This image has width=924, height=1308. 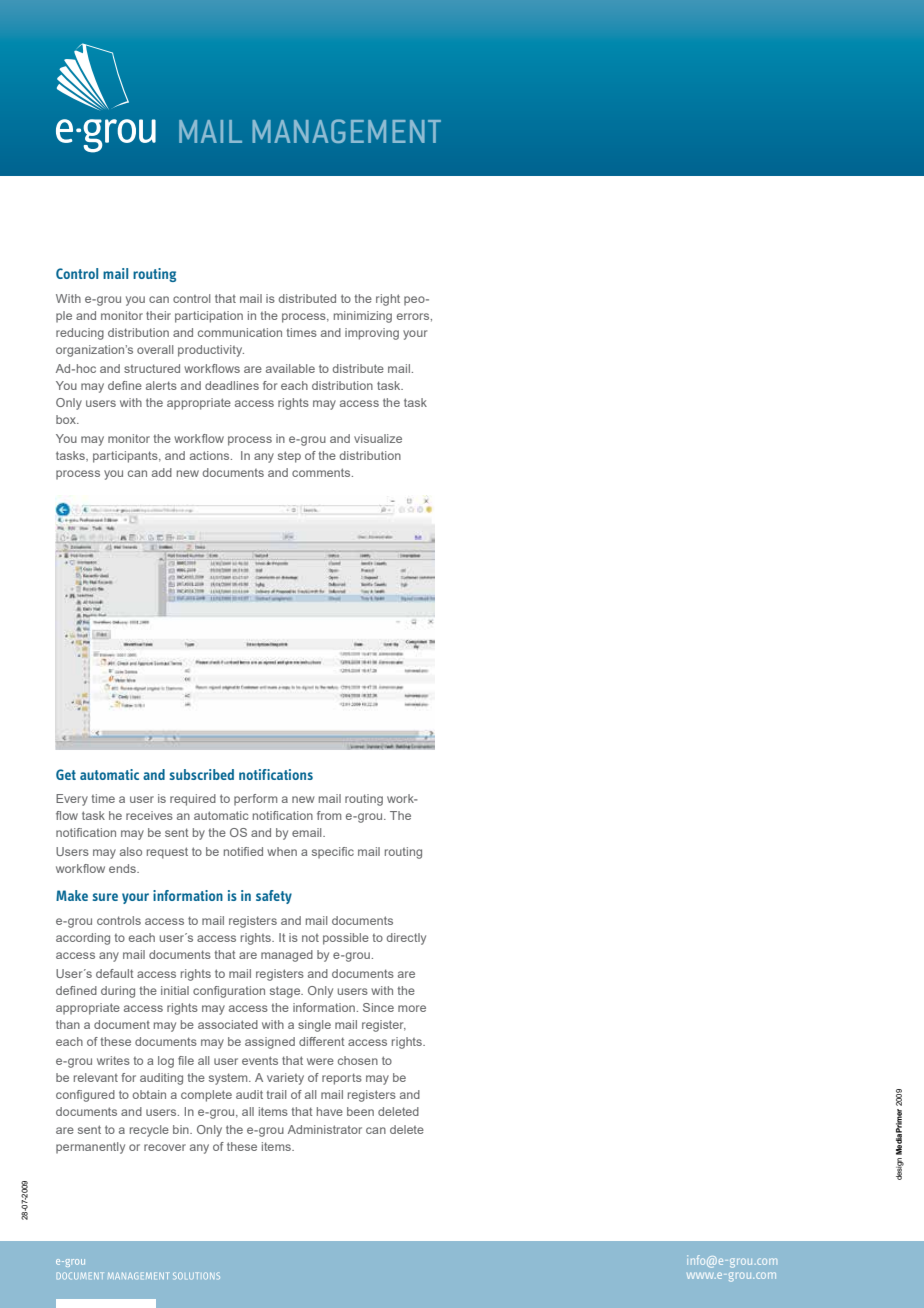 What do you see at coordinates (378, 438) in the image?
I see `visualize` at bounding box center [378, 438].
